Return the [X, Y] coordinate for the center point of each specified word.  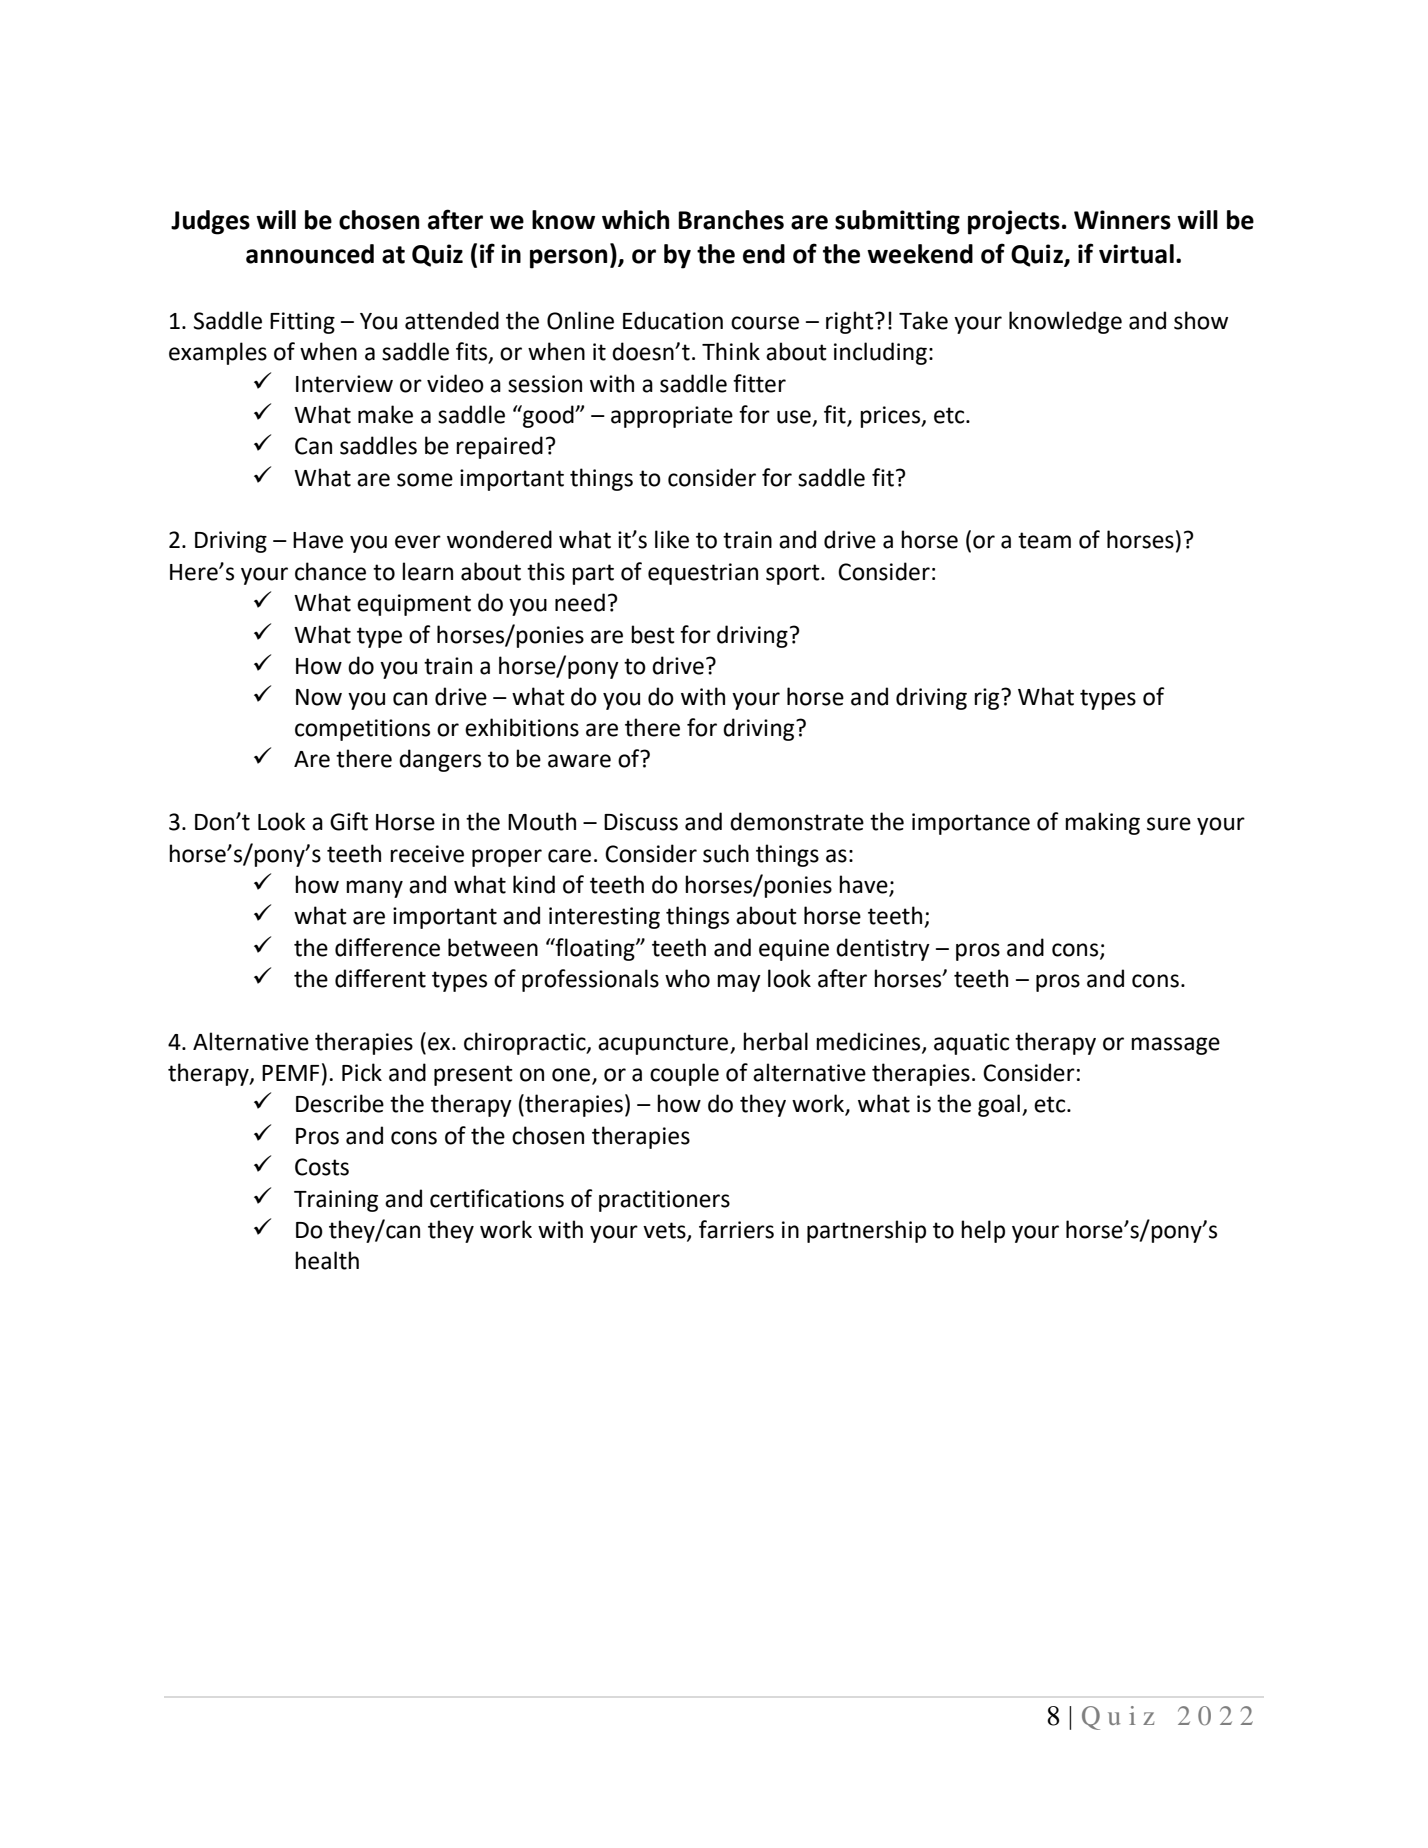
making [1102, 823]
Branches [731, 220]
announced [310, 254]
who [687, 978]
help [983, 1231]
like [672, 539]
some [425, 480]
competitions [362, 730]
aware [579, 761]
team [1044, 540]
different [380, 978]
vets [665, 1231]
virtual [1136, 254]
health [327, 1260]
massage [1175, 1046]
